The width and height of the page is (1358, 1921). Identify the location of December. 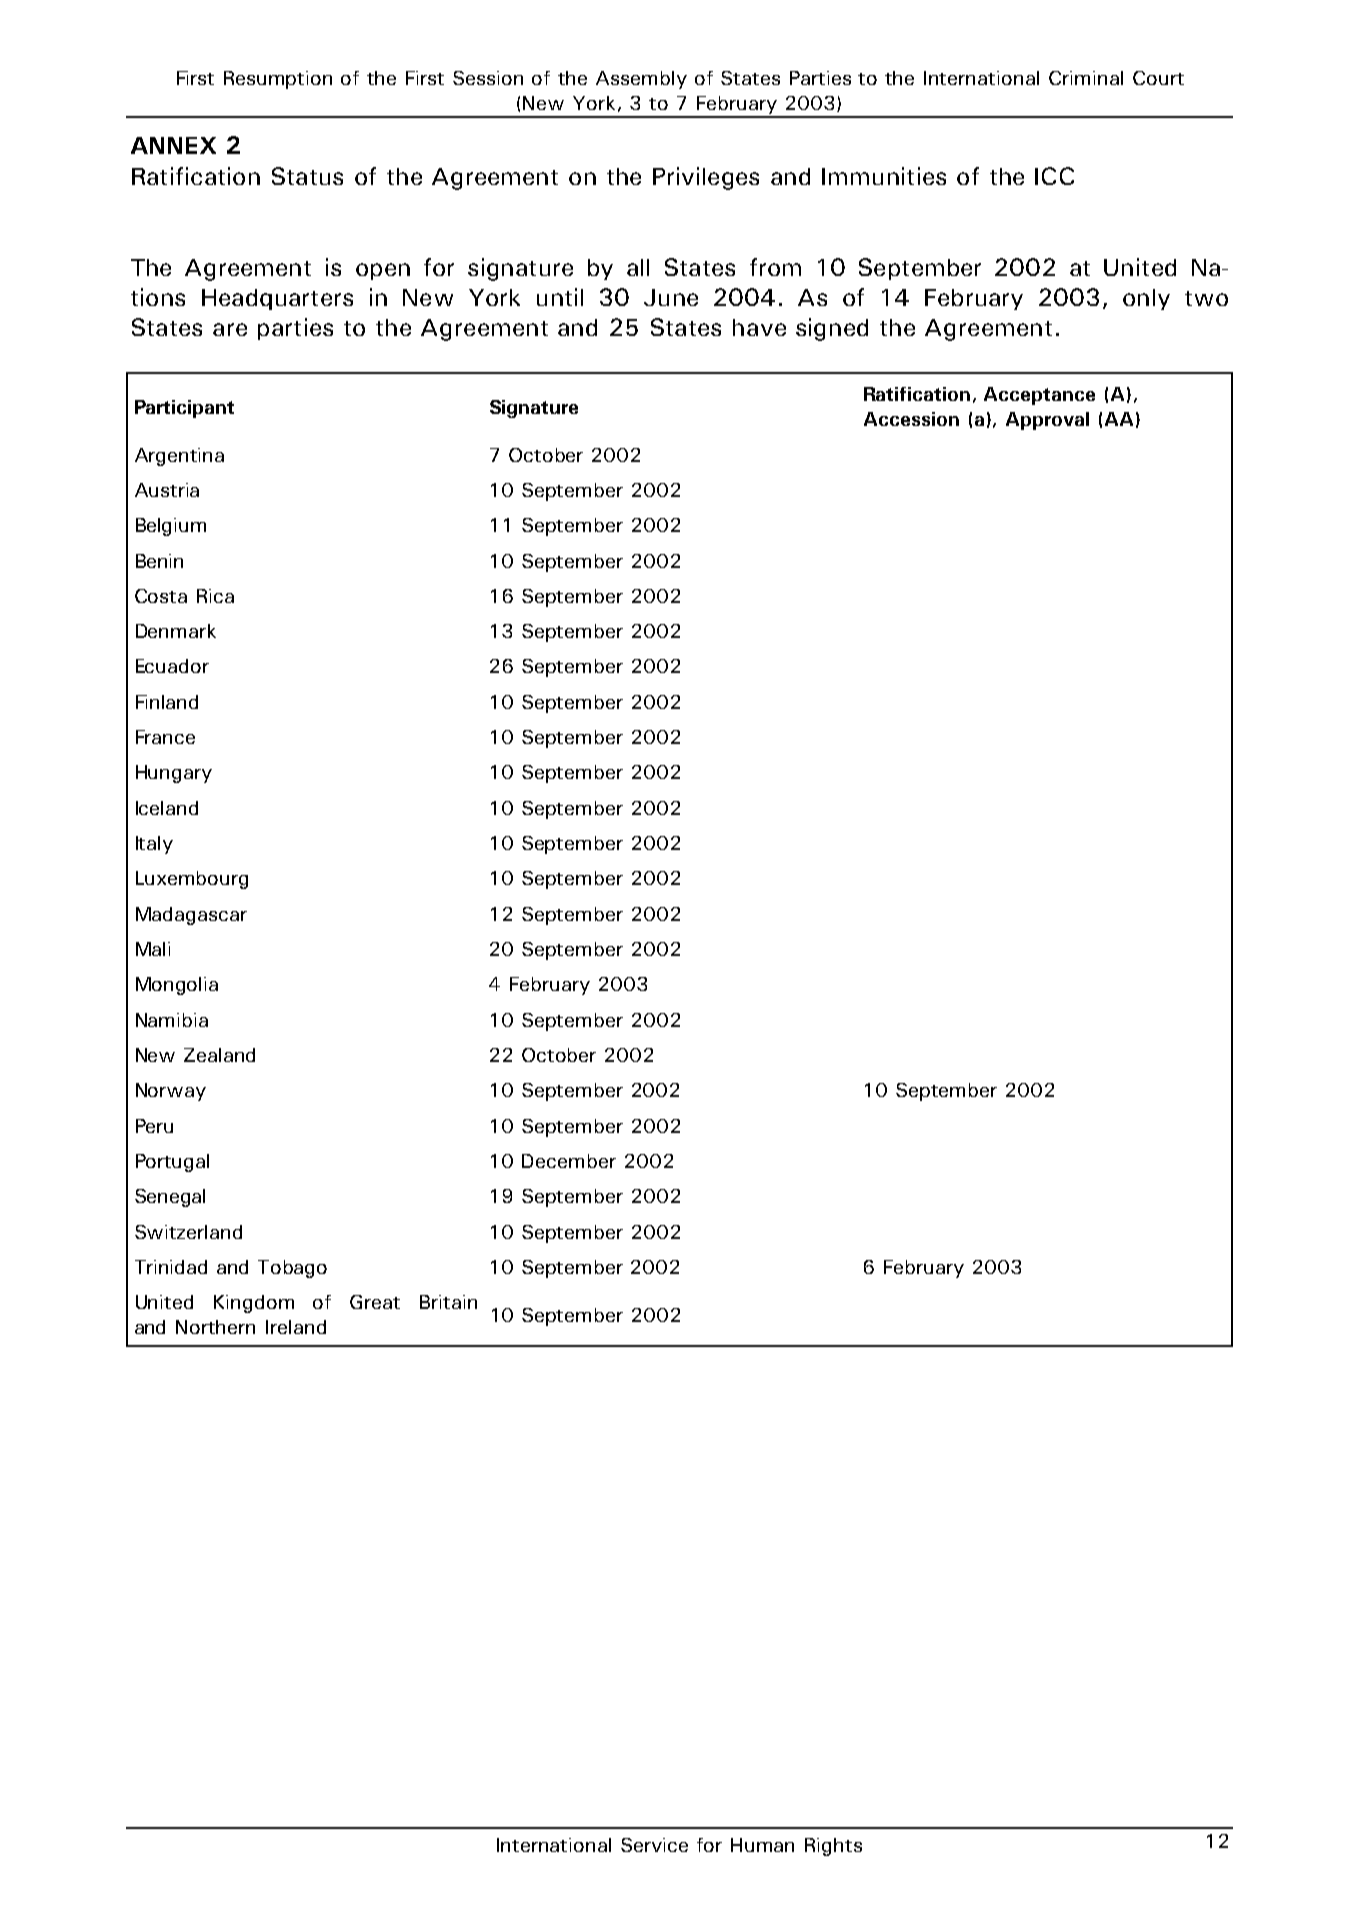
(569, 1161).
